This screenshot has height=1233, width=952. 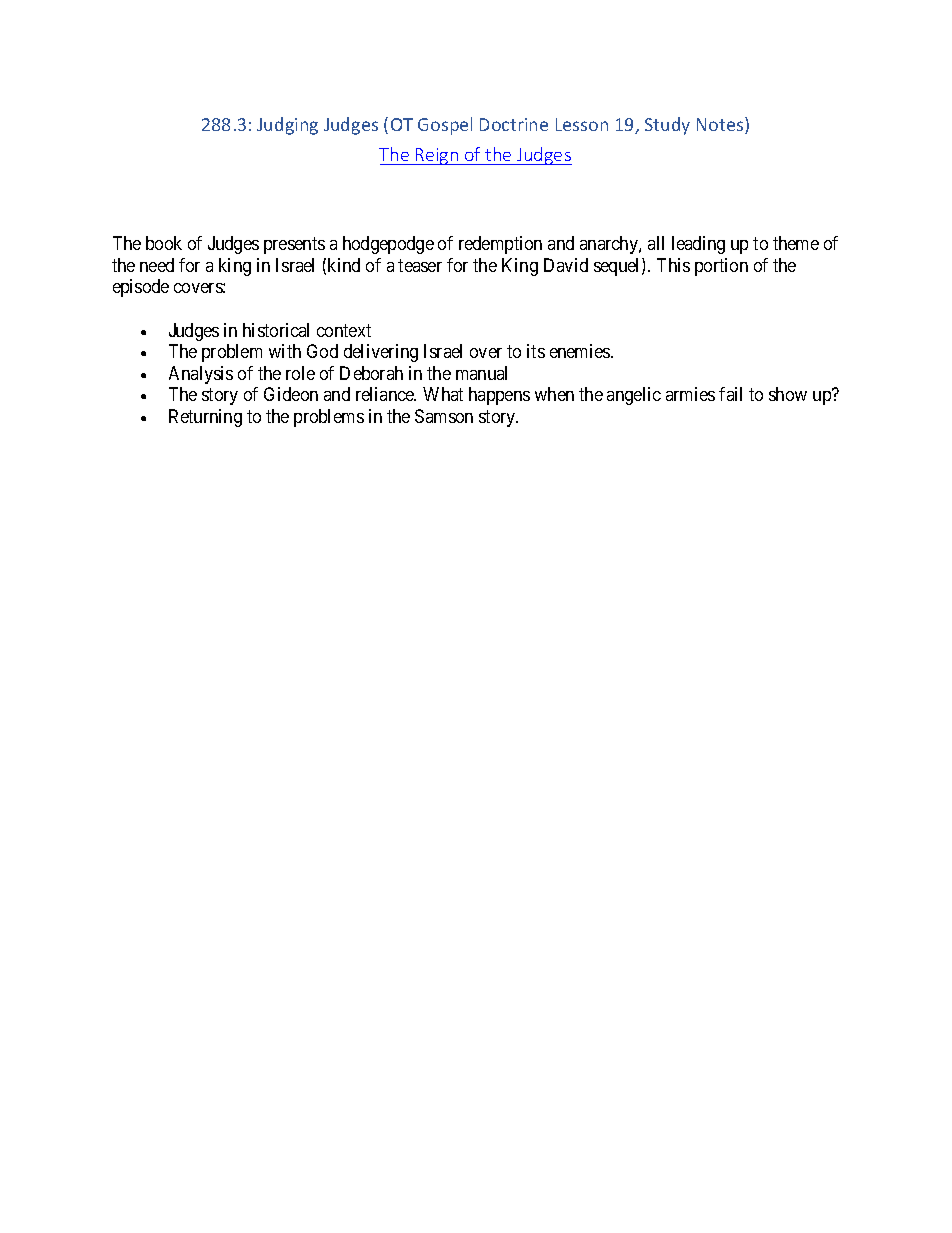 I want to click on leading, so click(x=698, y=245).
